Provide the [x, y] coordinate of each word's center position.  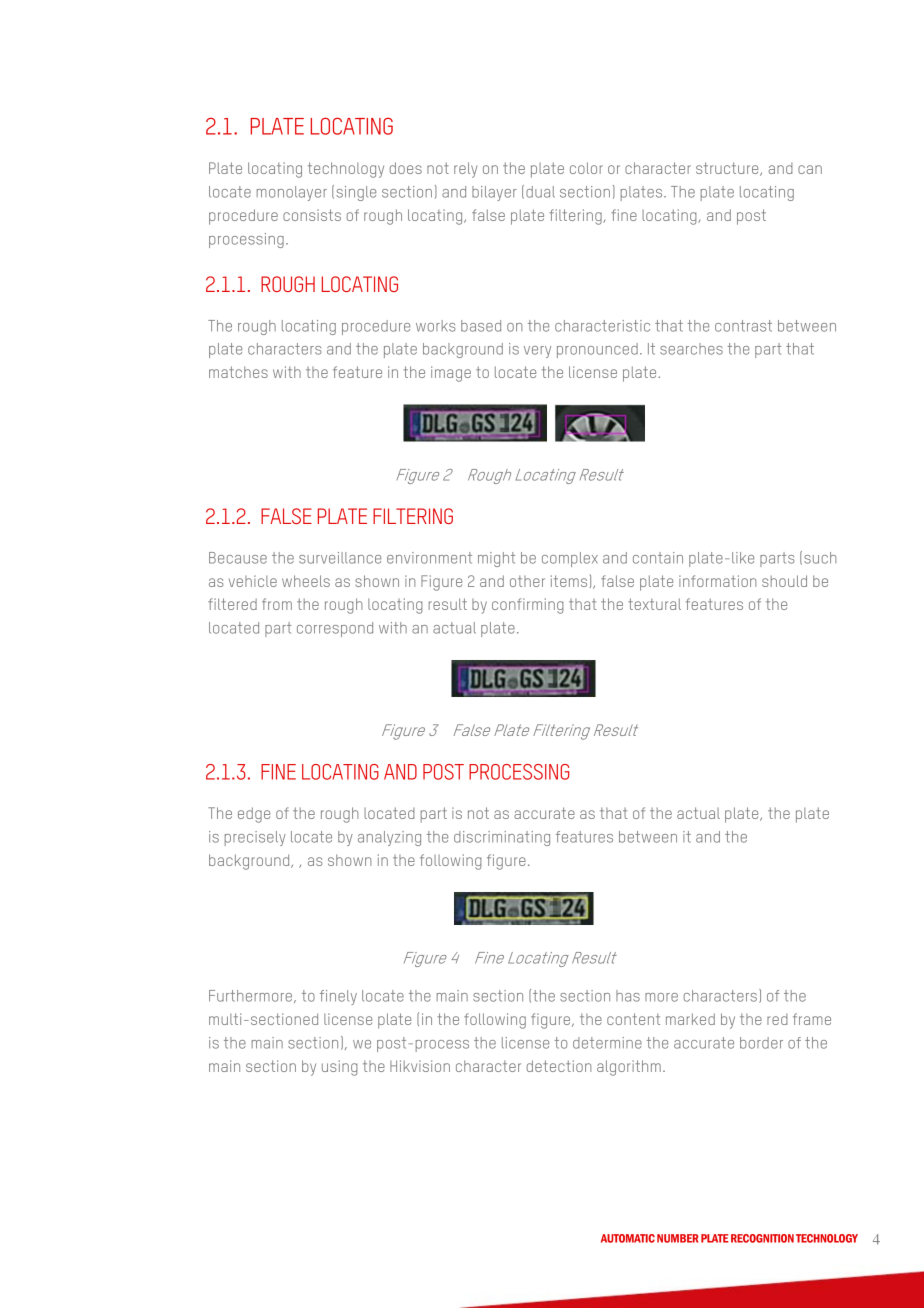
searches [691, 349]
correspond [335, 629]
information [717, 581]
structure [728, 169]
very [537, 352]
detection [559, 1066]
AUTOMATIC [628, 1238]
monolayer [292, 193]
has [628, 996]
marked [690, 1019]
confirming [527, 606]
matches [238, 372]
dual [540, 192]
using [339, 1068]
